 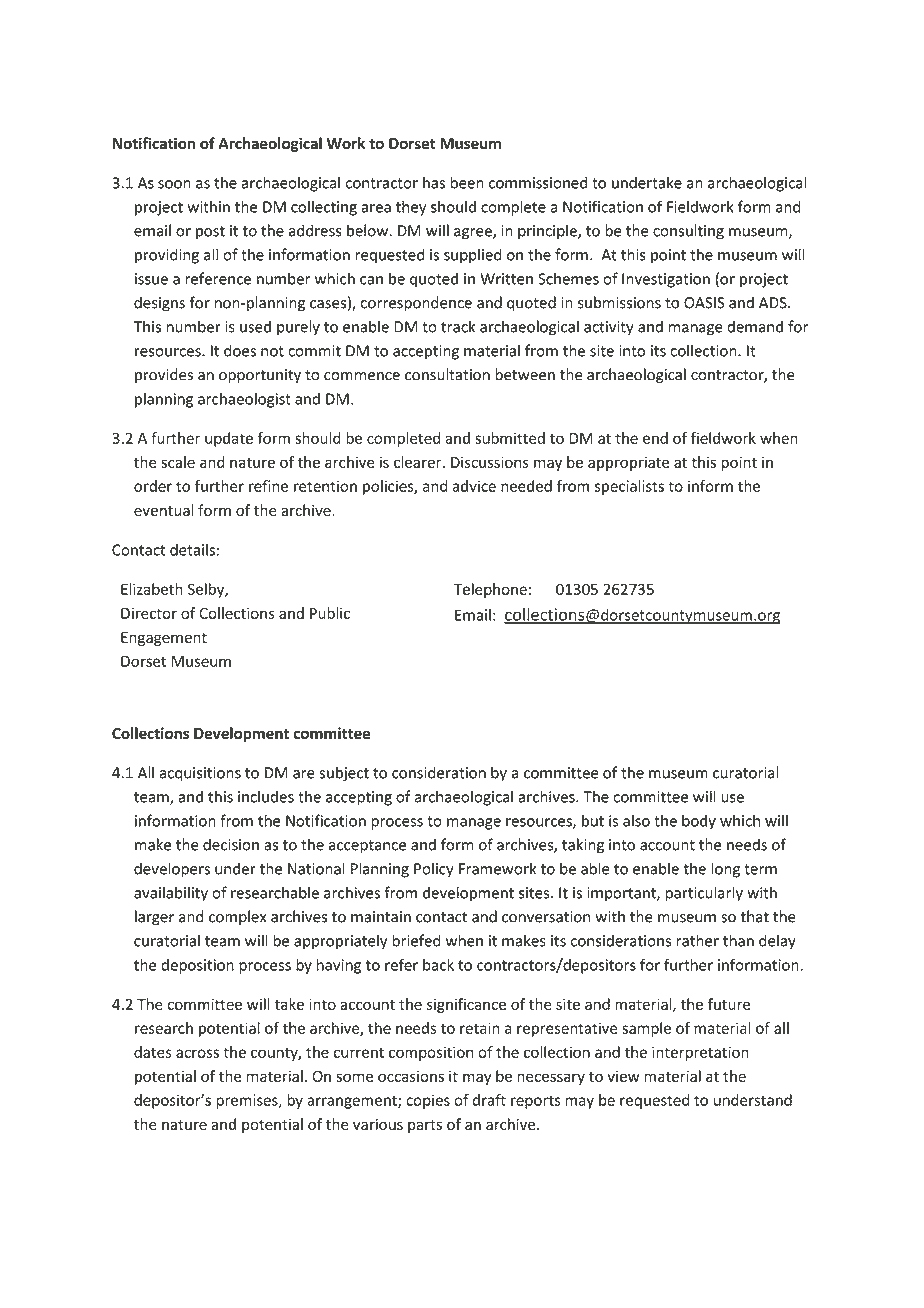 I want to click on interpretation, so click(x=700, y=1053).
